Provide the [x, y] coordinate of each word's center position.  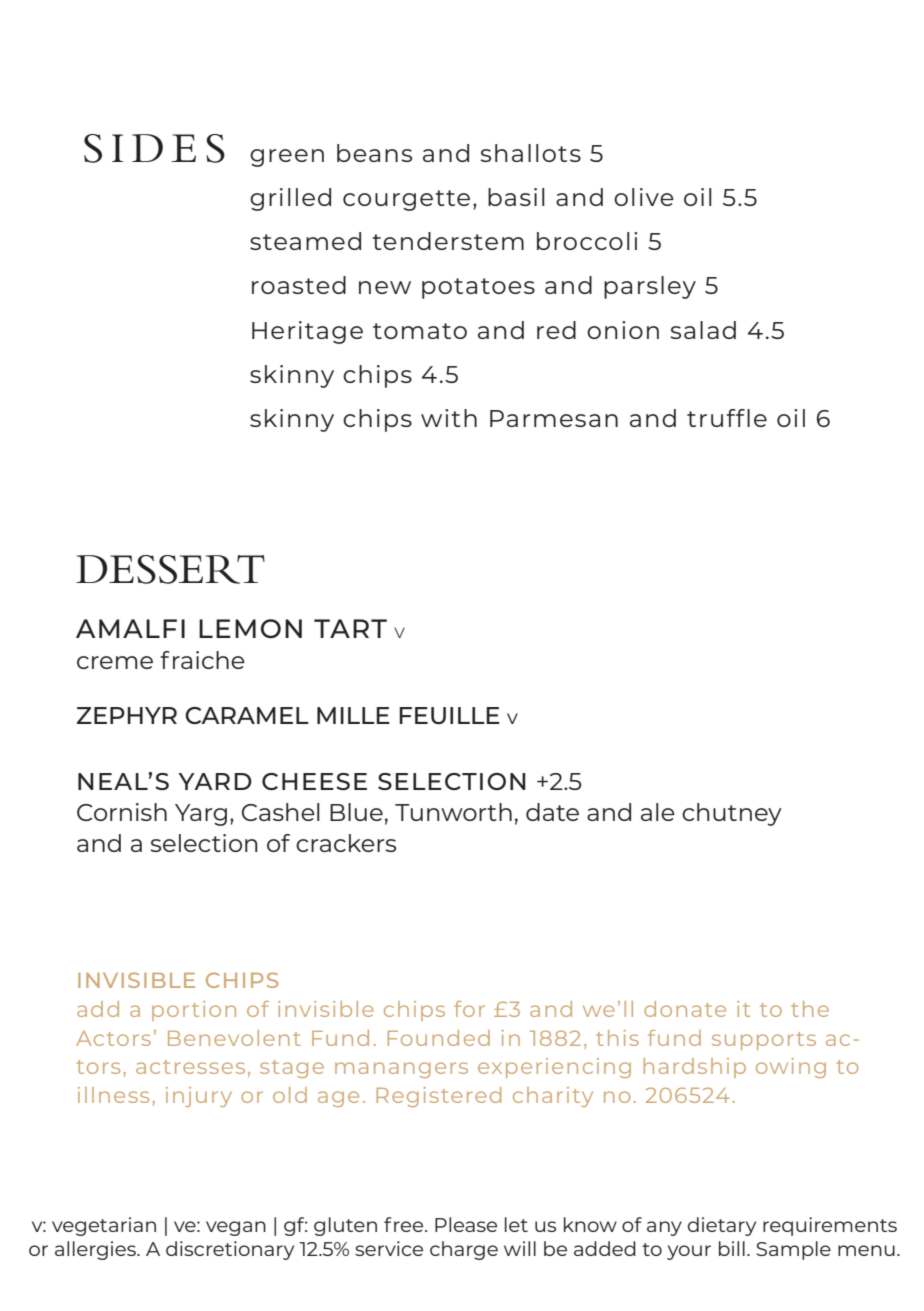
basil [516, 197]
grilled [290, 199]
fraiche [202, 660]
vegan [236, 1228]
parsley [650, 287]
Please [466, 1224]
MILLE [353, 715]
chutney [732, 814]
